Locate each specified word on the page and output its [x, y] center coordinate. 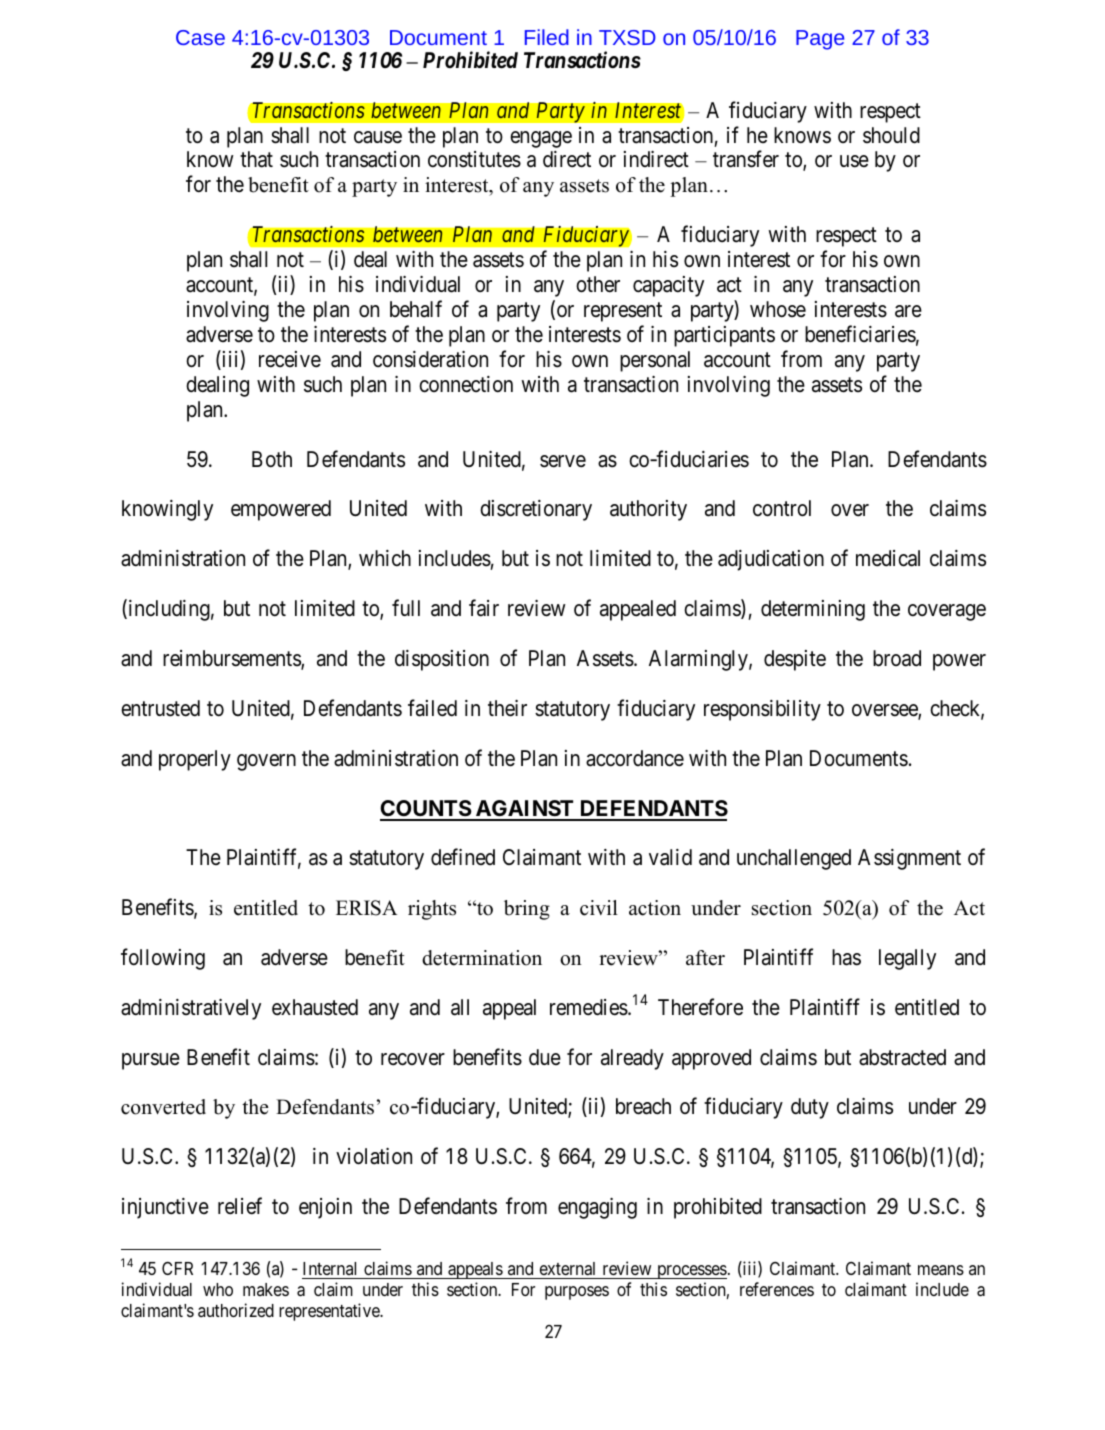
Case [200, 37]
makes [266, 1289]
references [777, 1289]
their [507, 708]
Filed [547, 37]
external [567, 1268]
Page [820, 40]
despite [795, 660]
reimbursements [232, 659]
